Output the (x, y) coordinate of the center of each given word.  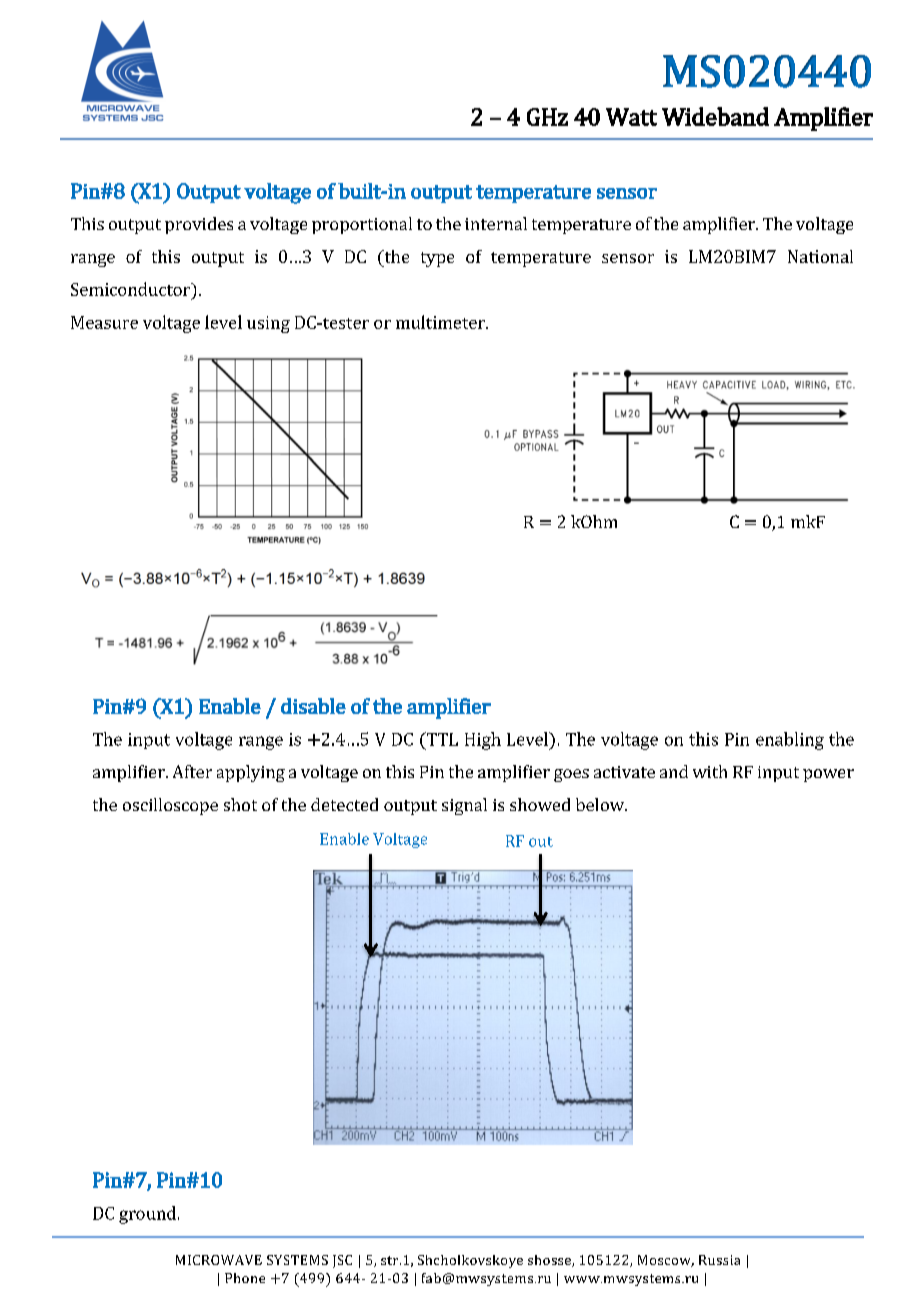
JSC (342, 1261)
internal (496, 223)
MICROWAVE (219, 1260)
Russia (719, 1260)
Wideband (715, 116)
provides (199, 225)
